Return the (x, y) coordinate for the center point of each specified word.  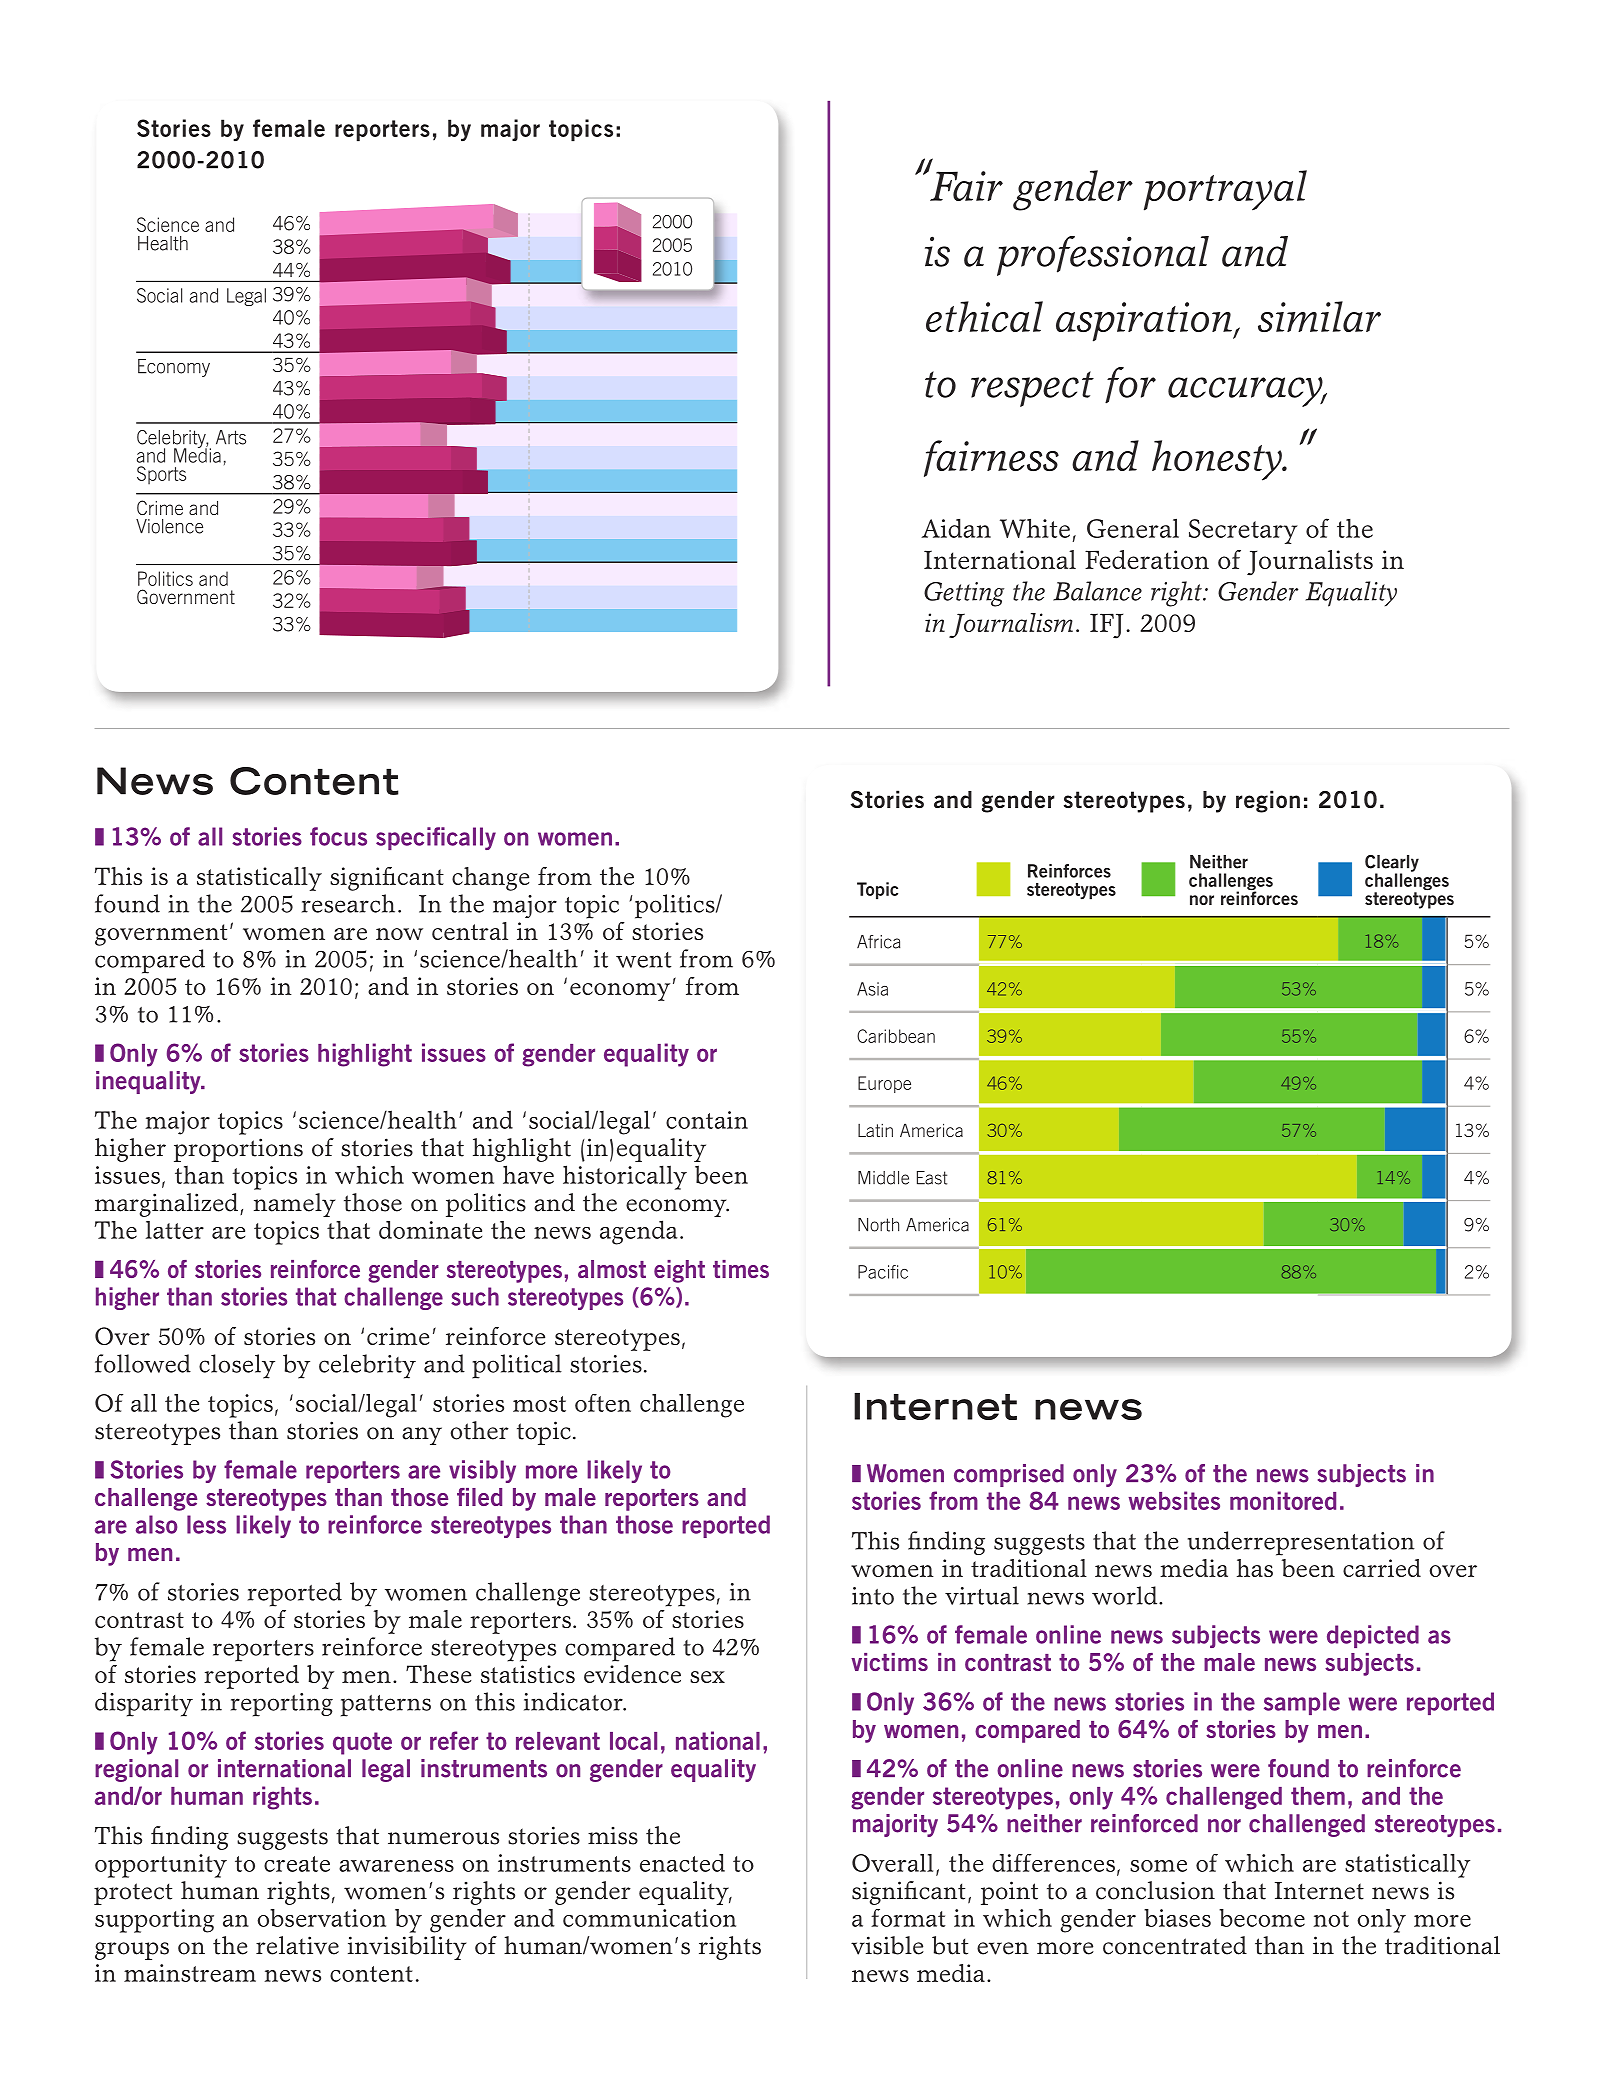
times (741, 1269)
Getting (964, 594)
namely (294, 1205)
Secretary (1243, 531)
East (932, 1178)
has (1255, 1568)
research (348, 903)
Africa (878, 942)
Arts (231, 437)
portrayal (1225, 190)
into (873, 1596)
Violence (169, 526)
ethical (984, 316)
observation (321, 1918)
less (206, 1524)
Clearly (1392, 864)
